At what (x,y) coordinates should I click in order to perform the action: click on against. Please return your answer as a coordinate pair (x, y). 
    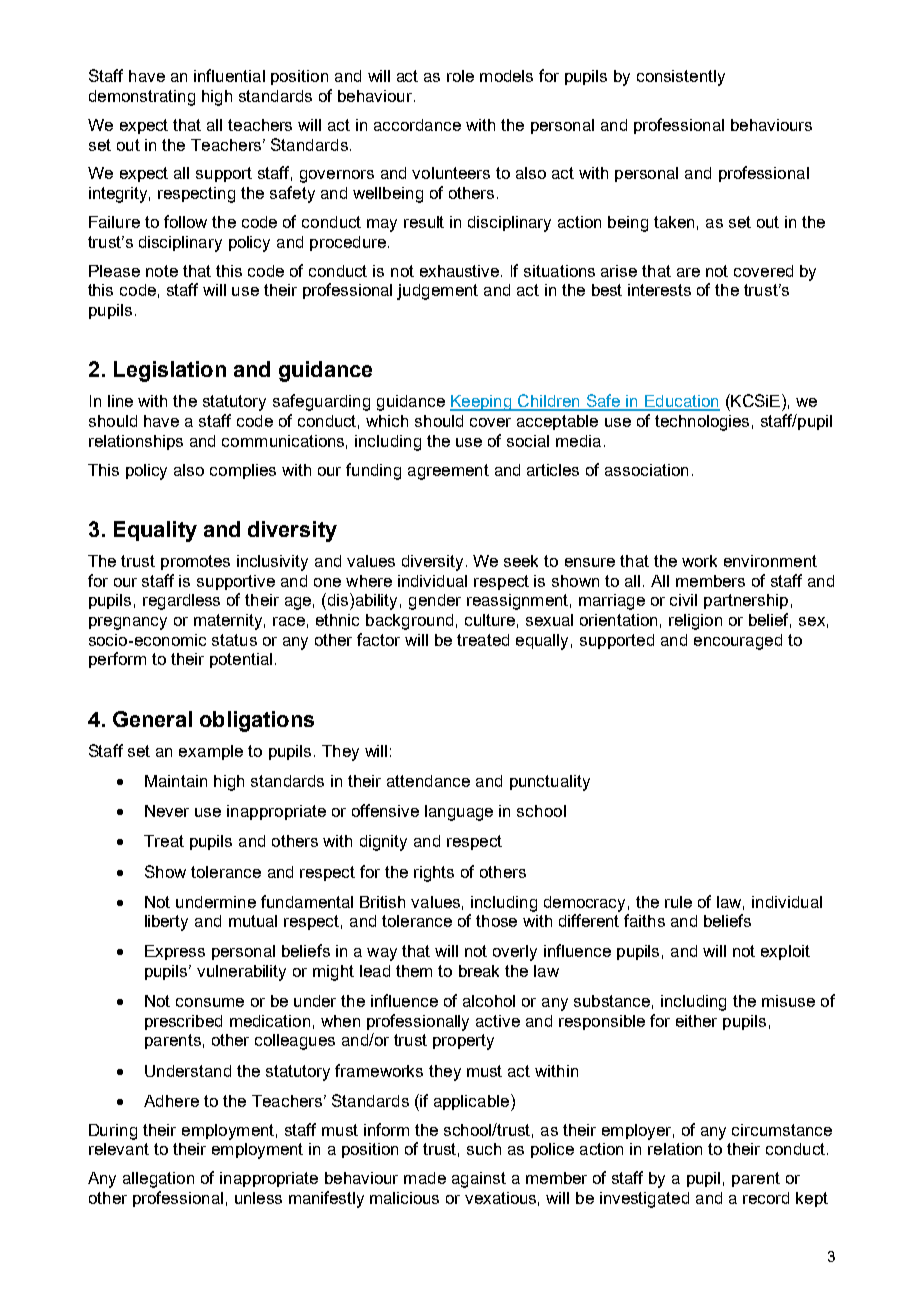
    Looking at the image, I should click on (479, 1180).
